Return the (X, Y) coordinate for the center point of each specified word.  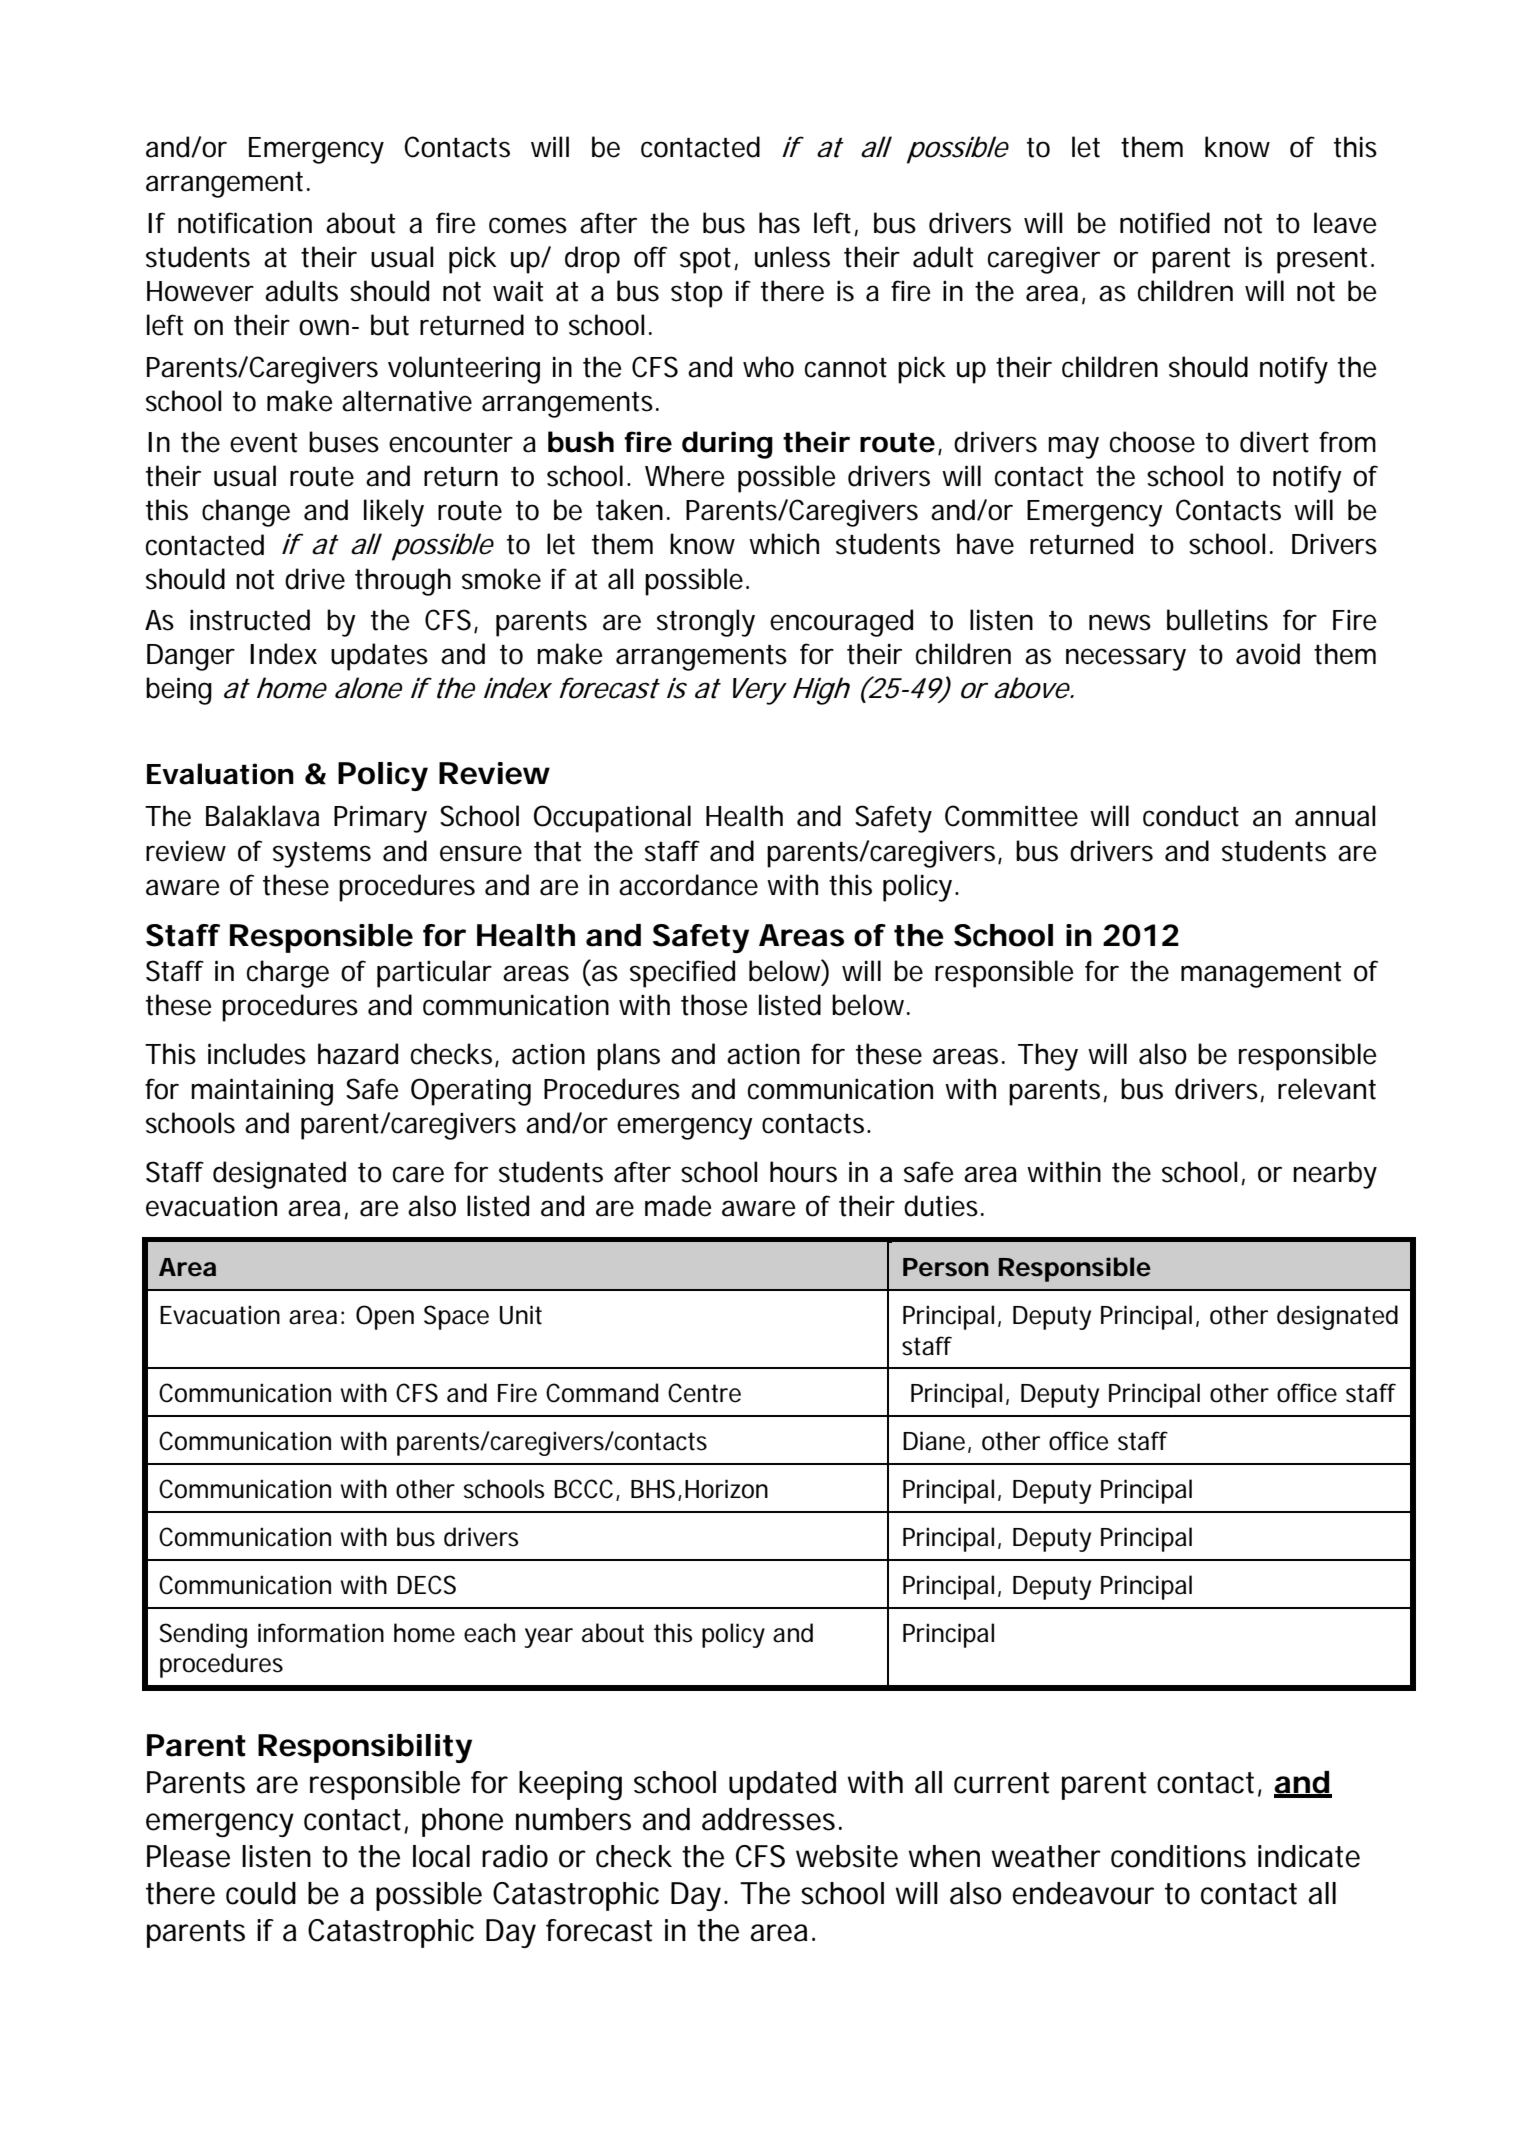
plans (628, 1057)
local (441, 1856)
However (200, 291)
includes (257, 1054)
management (1261, 975)
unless (792, 257)
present (1322, 261)
